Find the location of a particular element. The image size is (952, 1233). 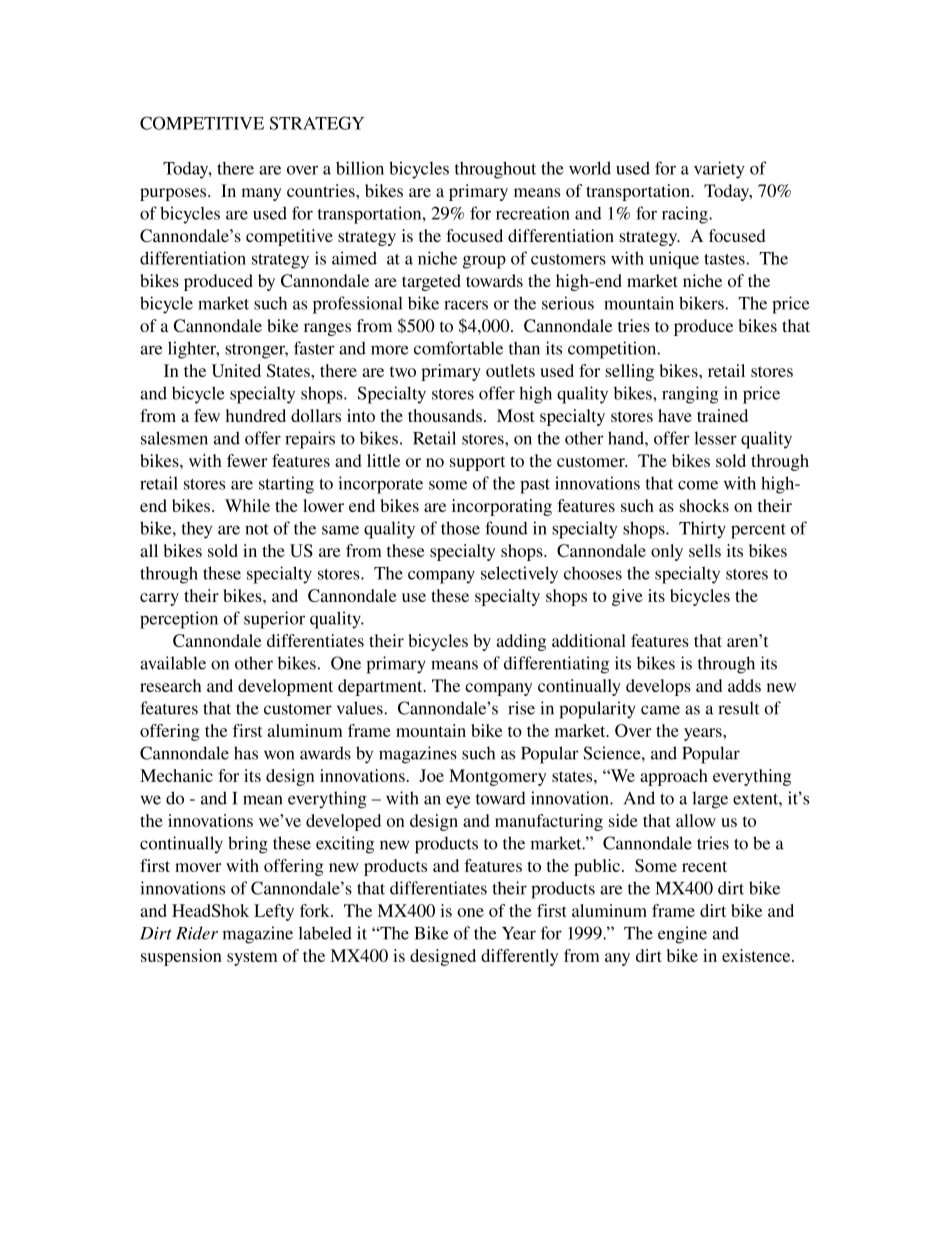

fewer is located at coordinates (247, 460).
